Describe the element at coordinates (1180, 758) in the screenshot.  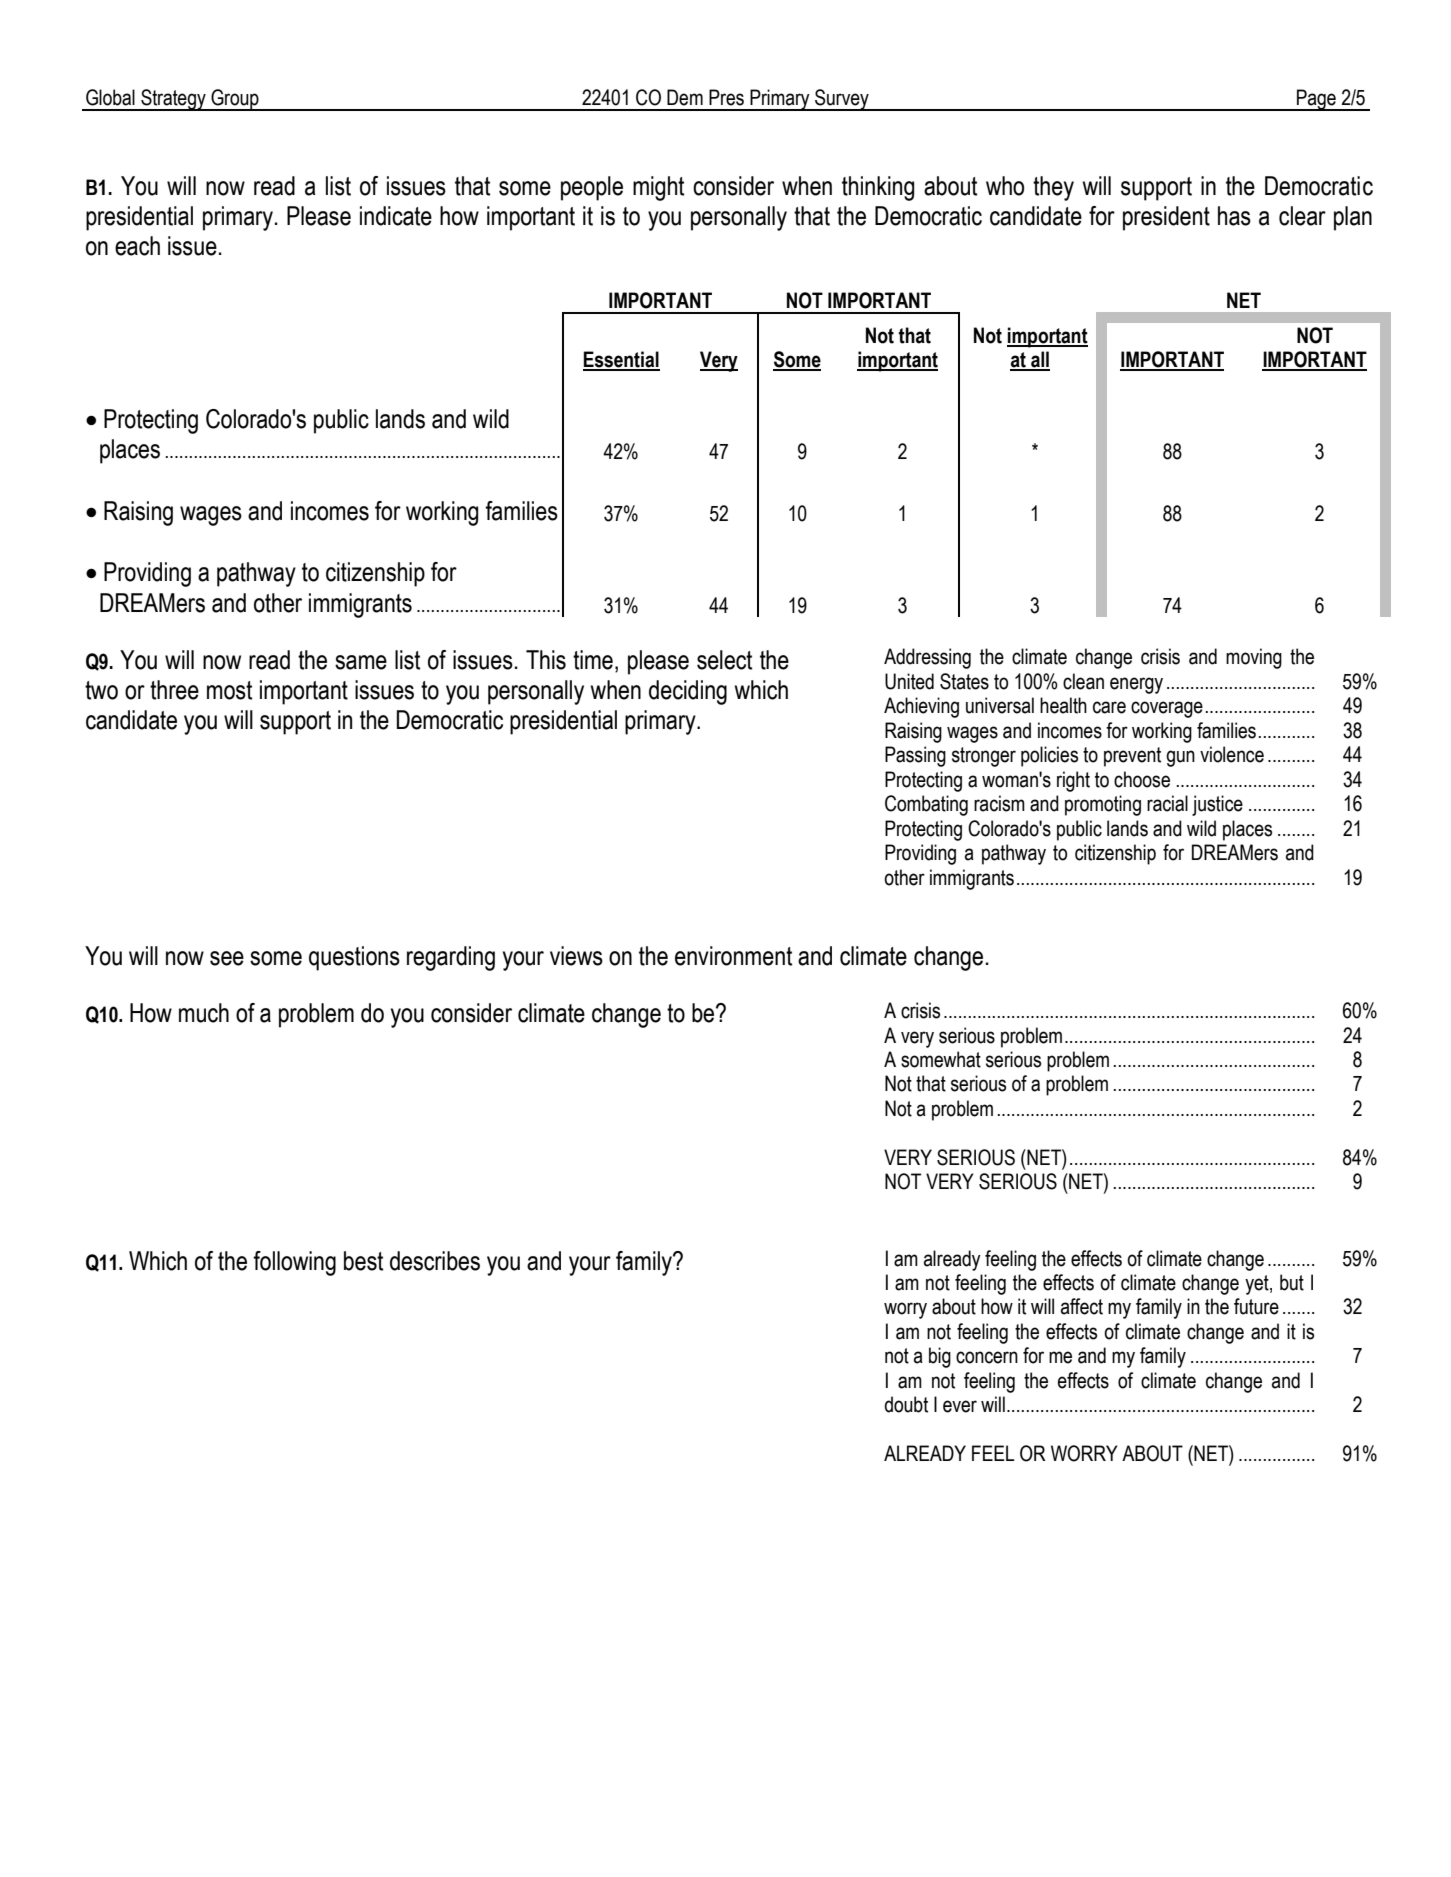
I see `gun` at that location.
